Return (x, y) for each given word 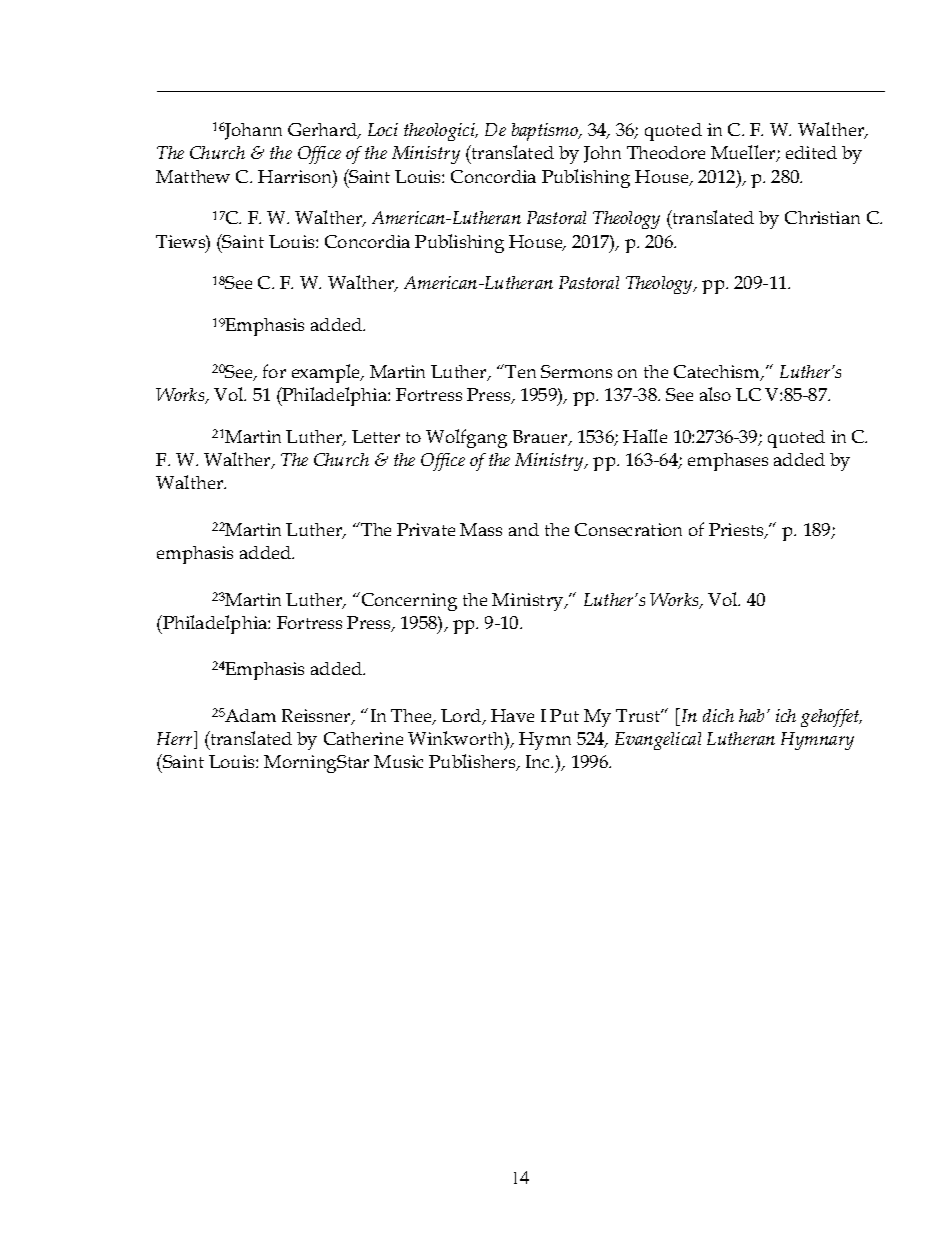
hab (751, 715)
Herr (176, 738)
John (602, 154)
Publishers (473, 762)
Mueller (744, 153)
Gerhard (324, 131)
